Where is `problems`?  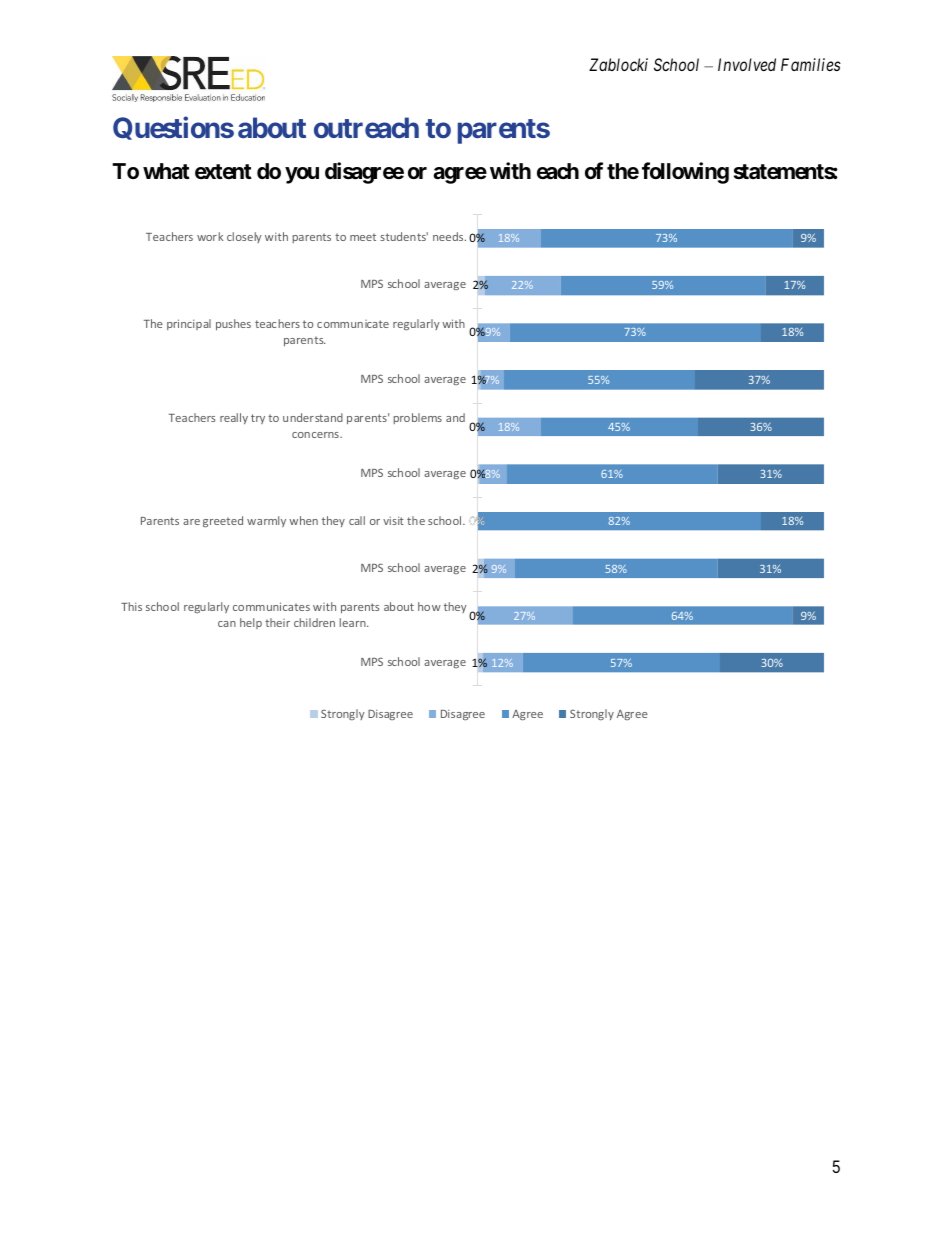
problems is located at coordinates (418, 418).
